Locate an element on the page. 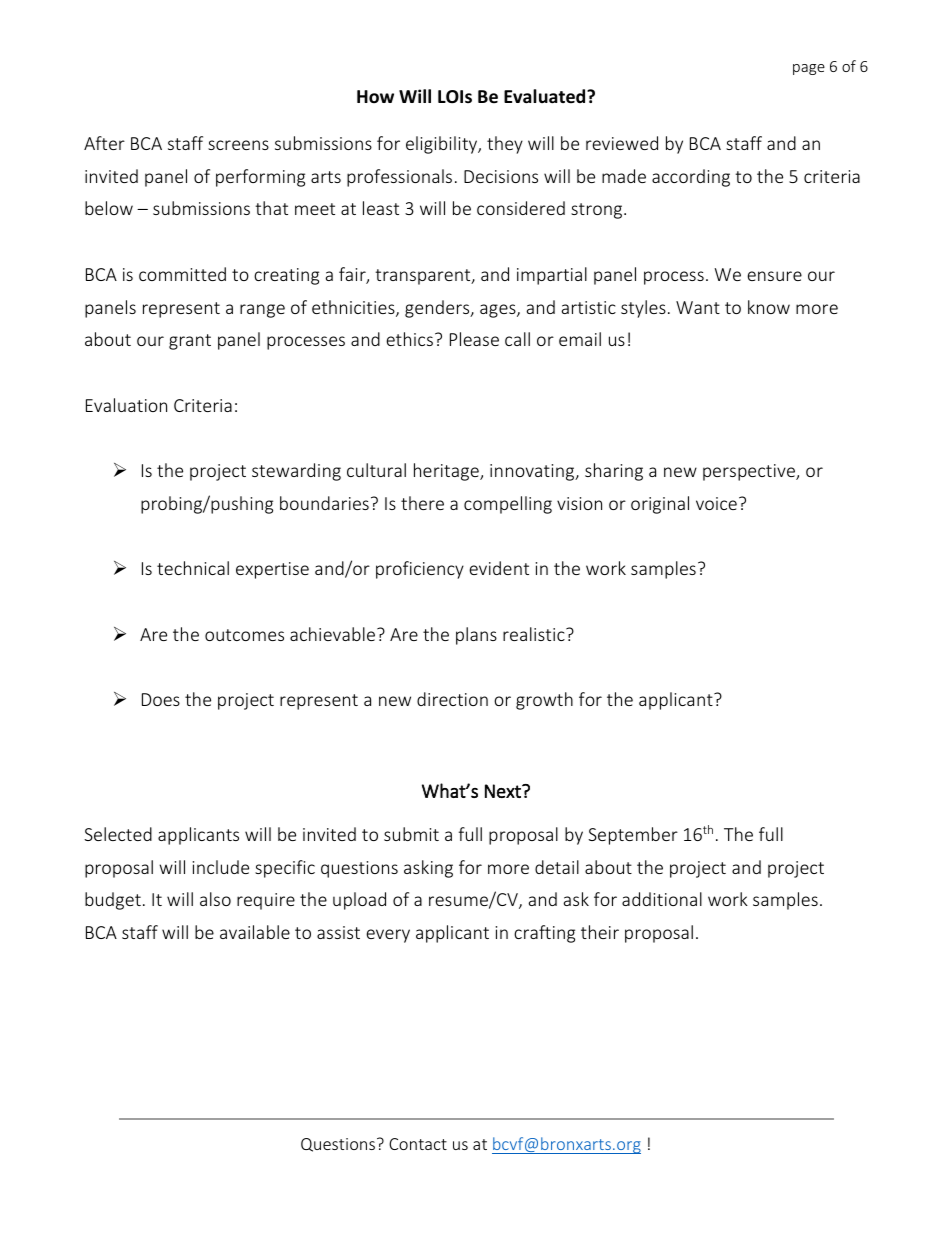 The width and height of the page is (952, 1233). Contact is located at coordinates (418, 1144).
